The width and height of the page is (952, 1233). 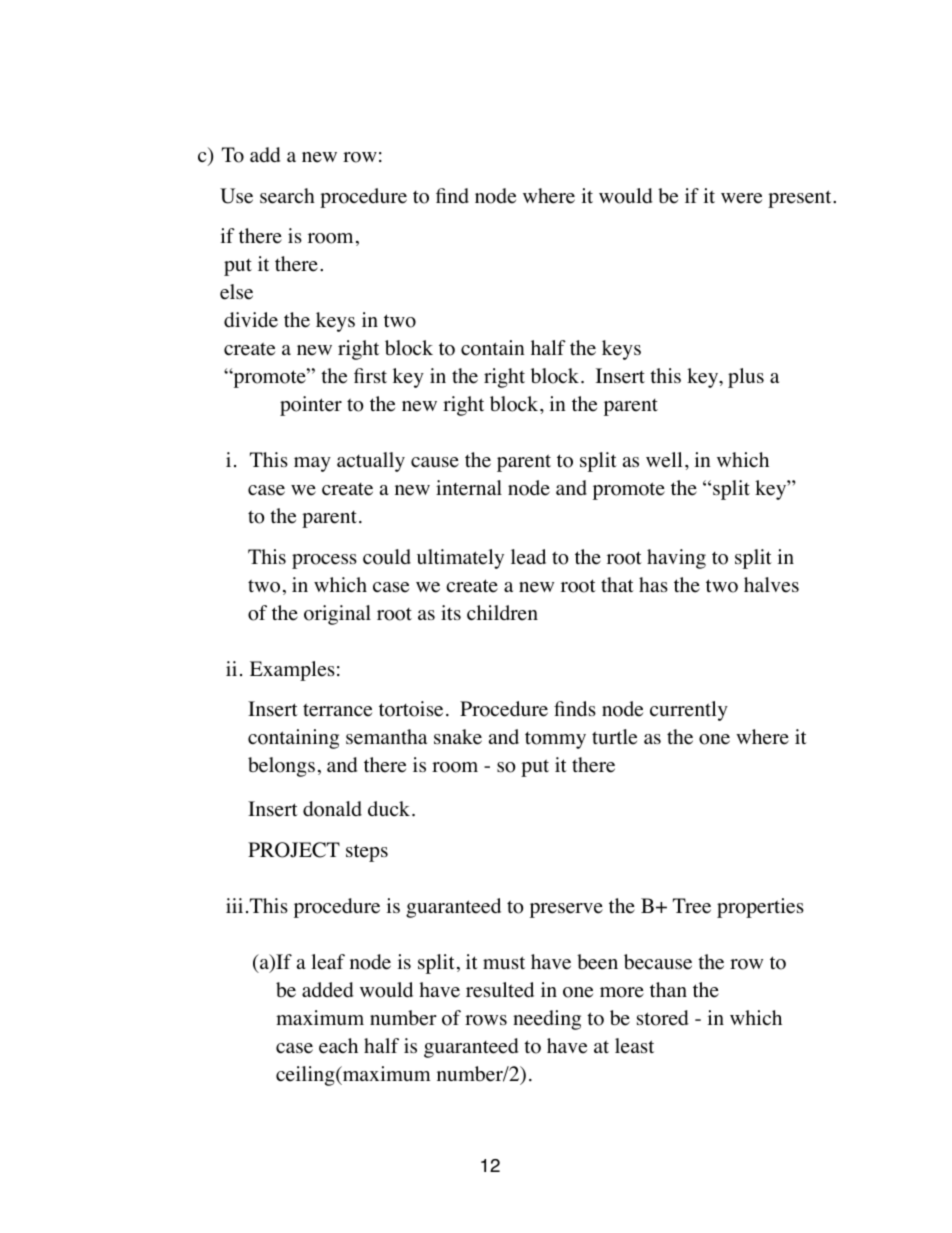 What do you see at coordinates (664, 460) in the page?
I see `well` at bounding box center [664, 460].
